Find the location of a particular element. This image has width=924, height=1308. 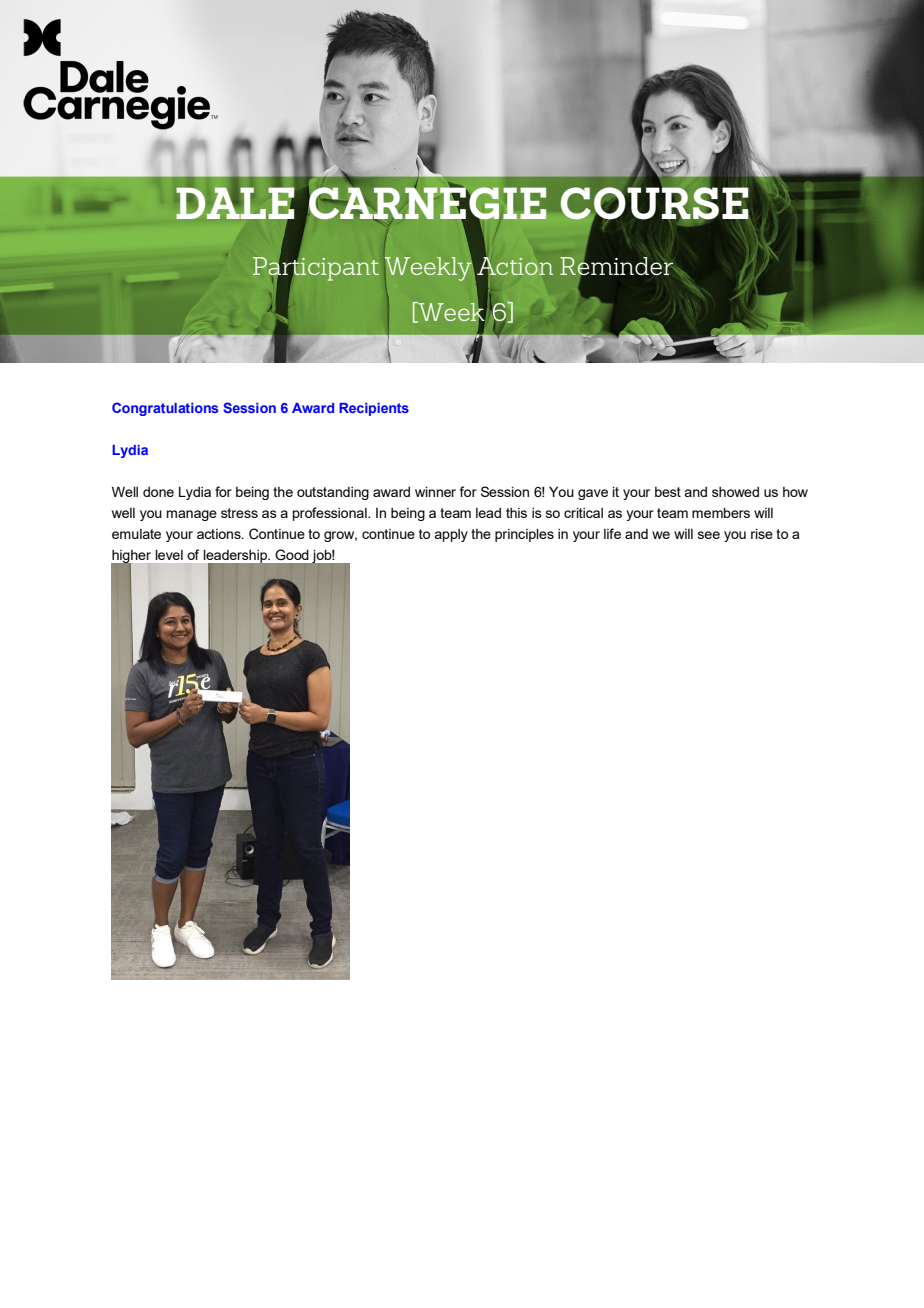

manage is located at coordinates (192, 515).
